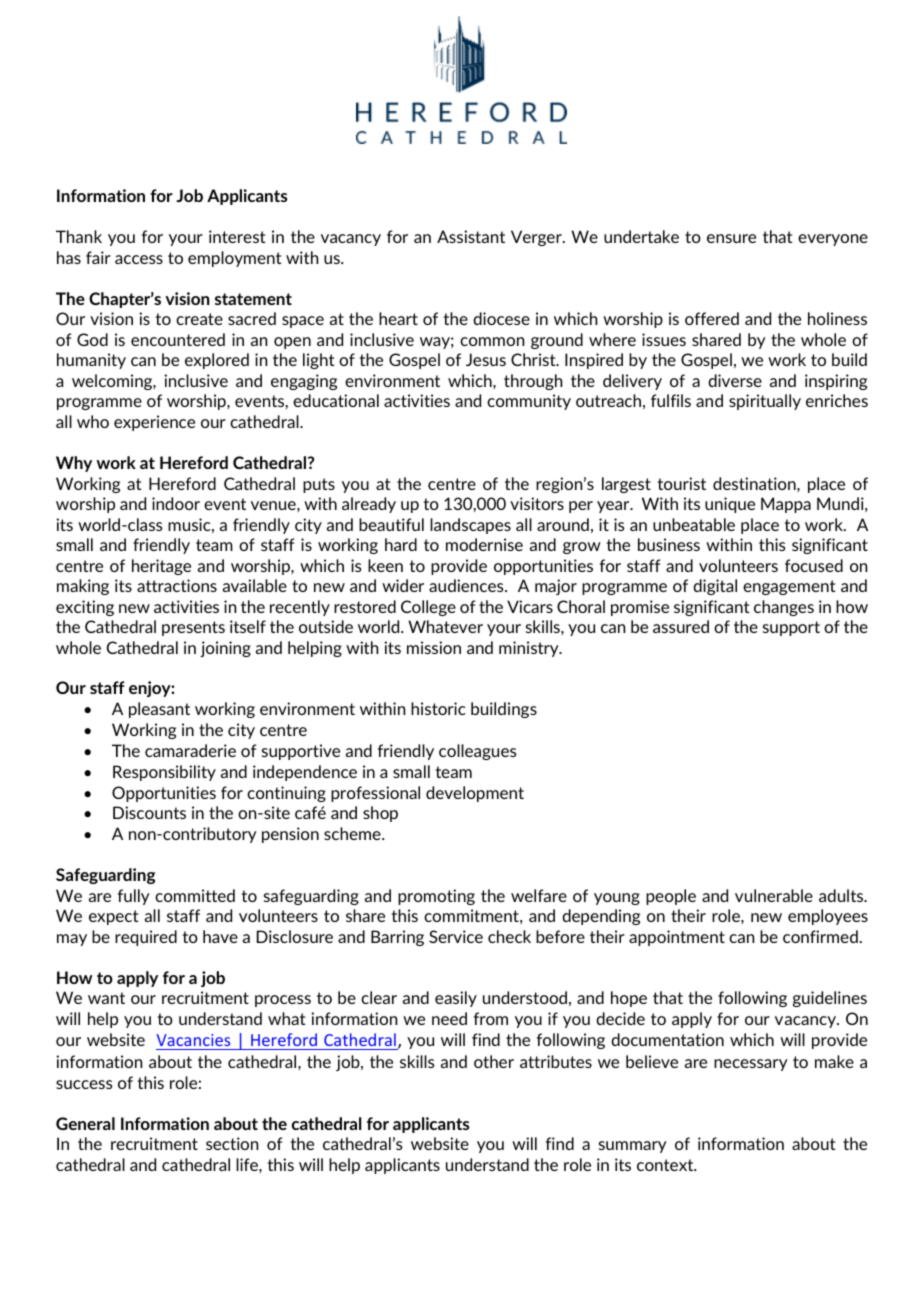 This page has width=924, height=1308. What do you see at coordinates (154, 423) in the page?
I see `experience` at bounding box center [154, 423].
